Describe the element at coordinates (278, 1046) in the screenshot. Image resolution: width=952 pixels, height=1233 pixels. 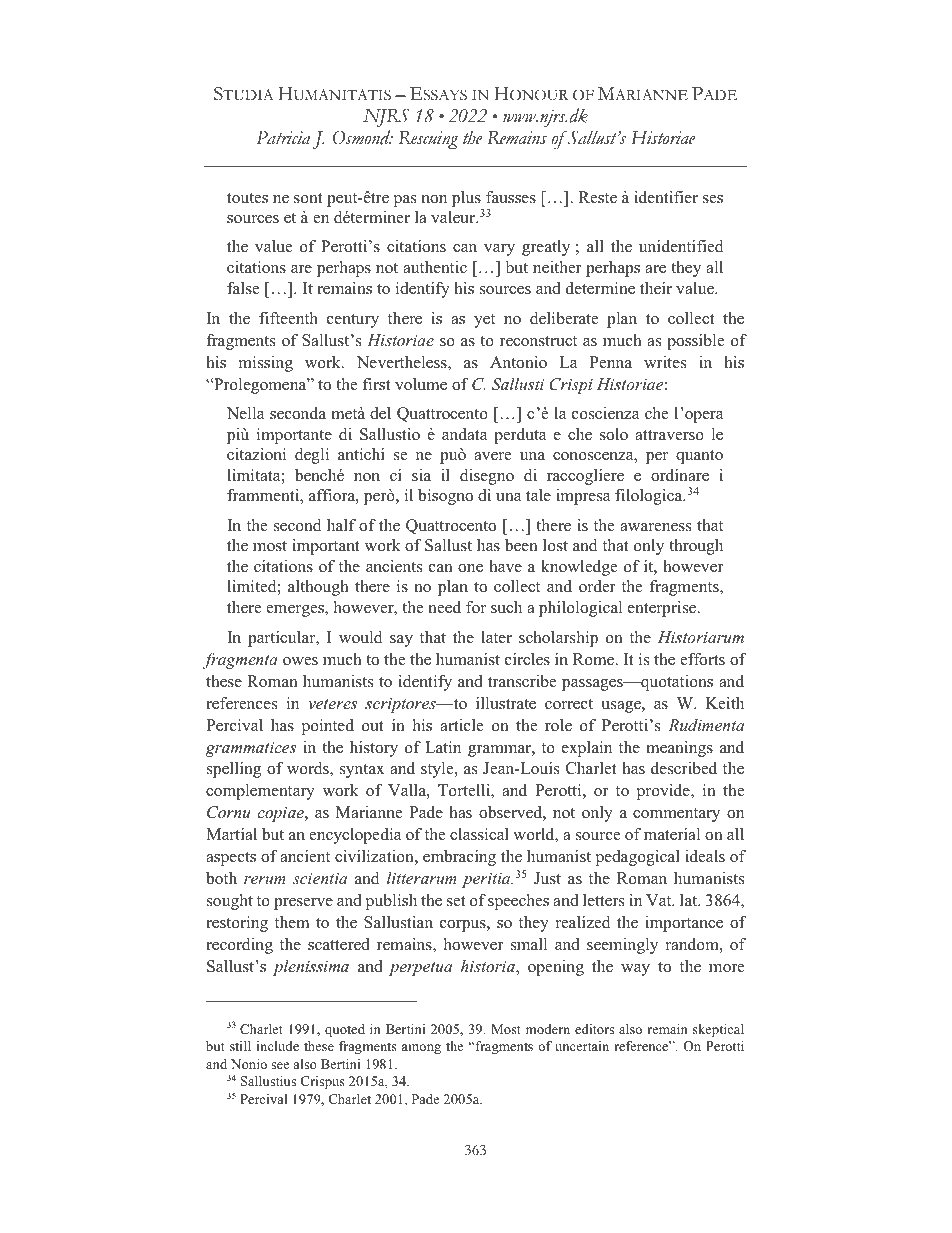
I see `include` at that location.
